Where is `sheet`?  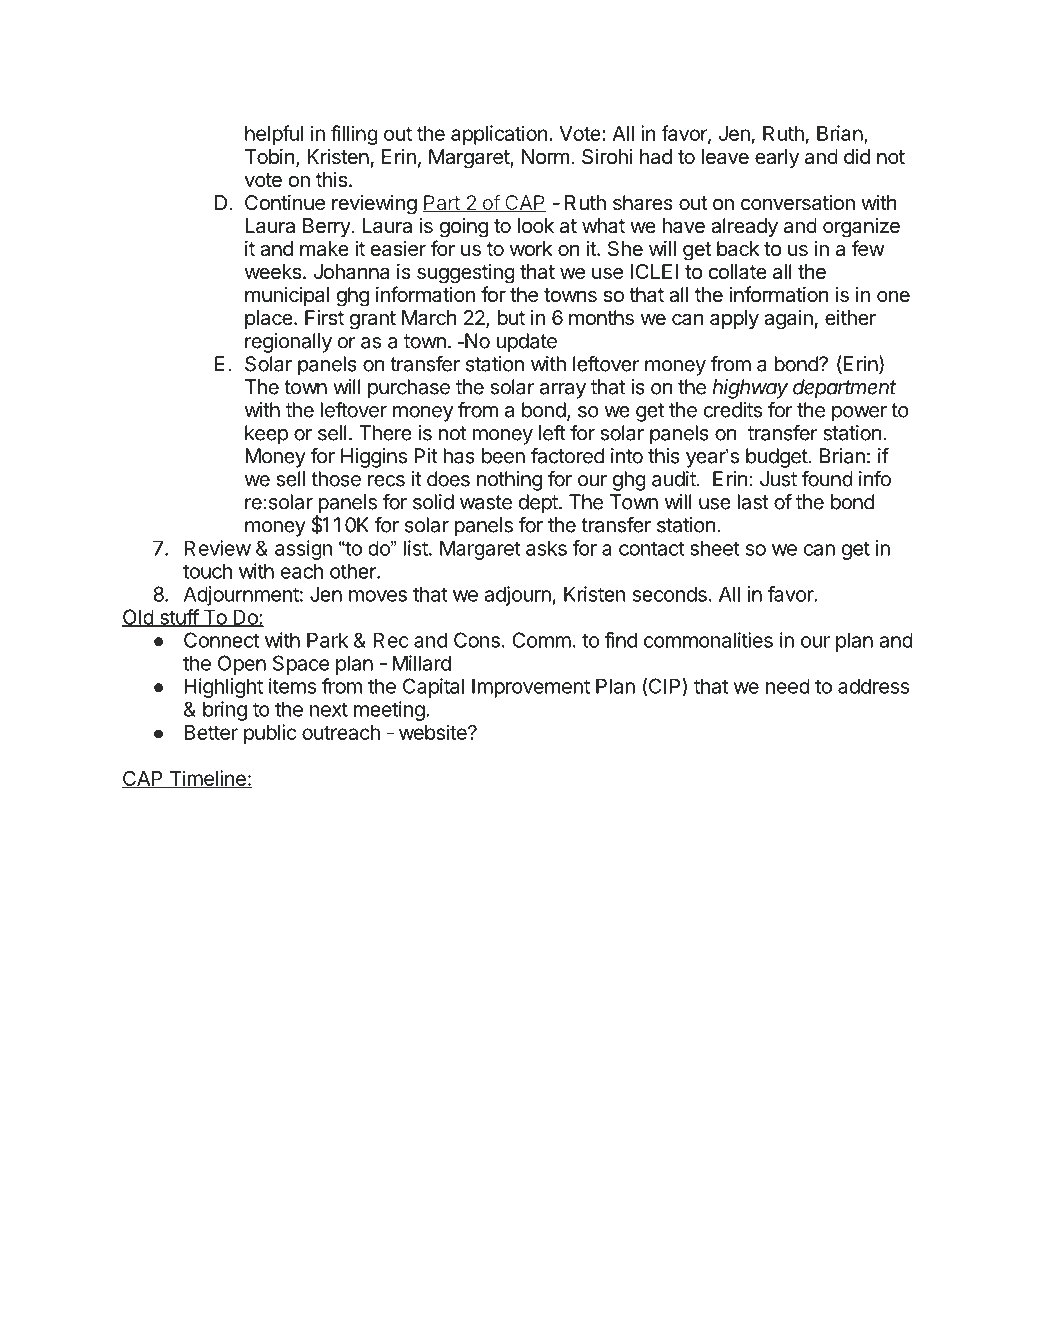 sheet is located at coordinates (715, 548).
